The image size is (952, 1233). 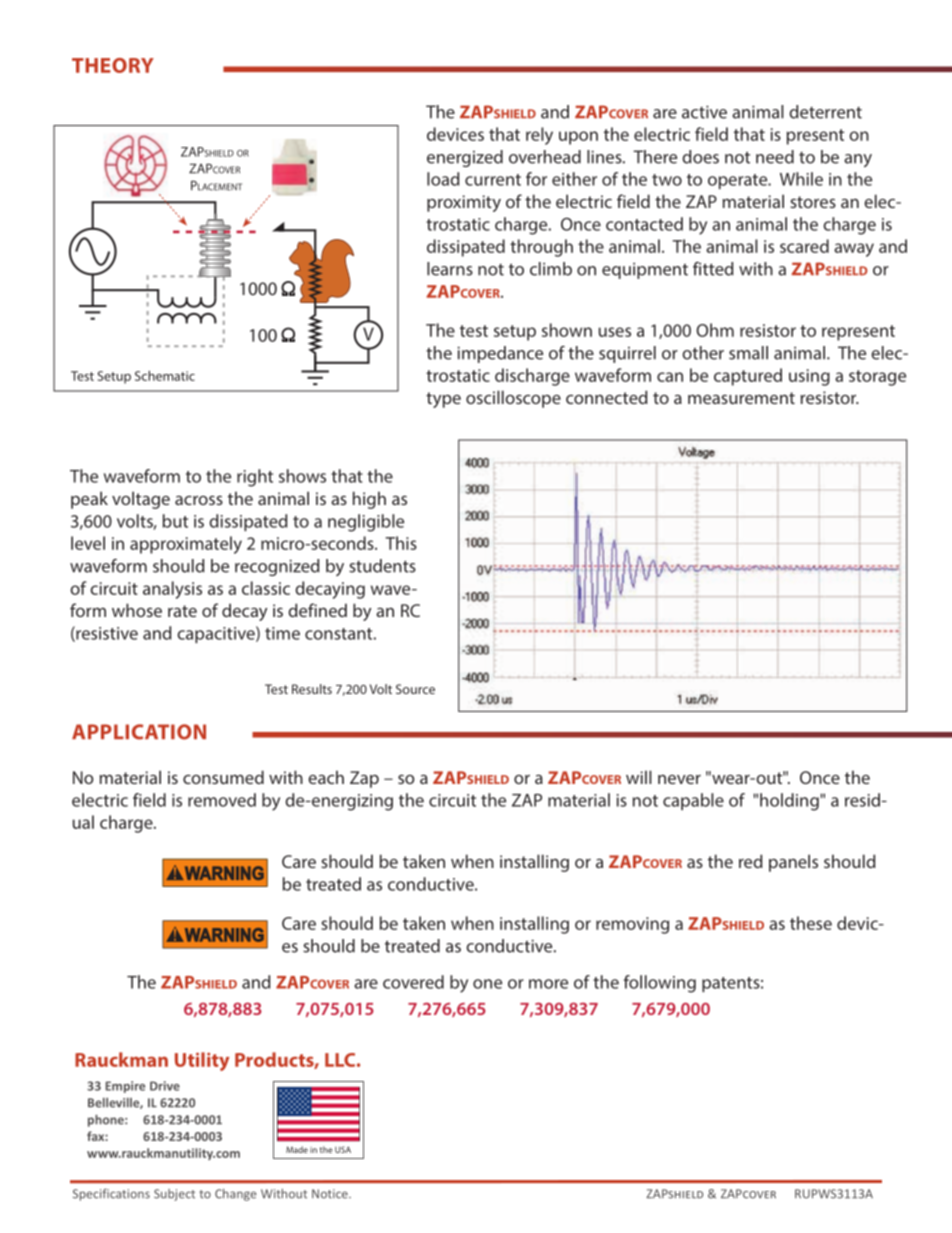 What do you see at coordinates (415, 689) in the image?
I see `Source` at bounding box center [415, 689].
